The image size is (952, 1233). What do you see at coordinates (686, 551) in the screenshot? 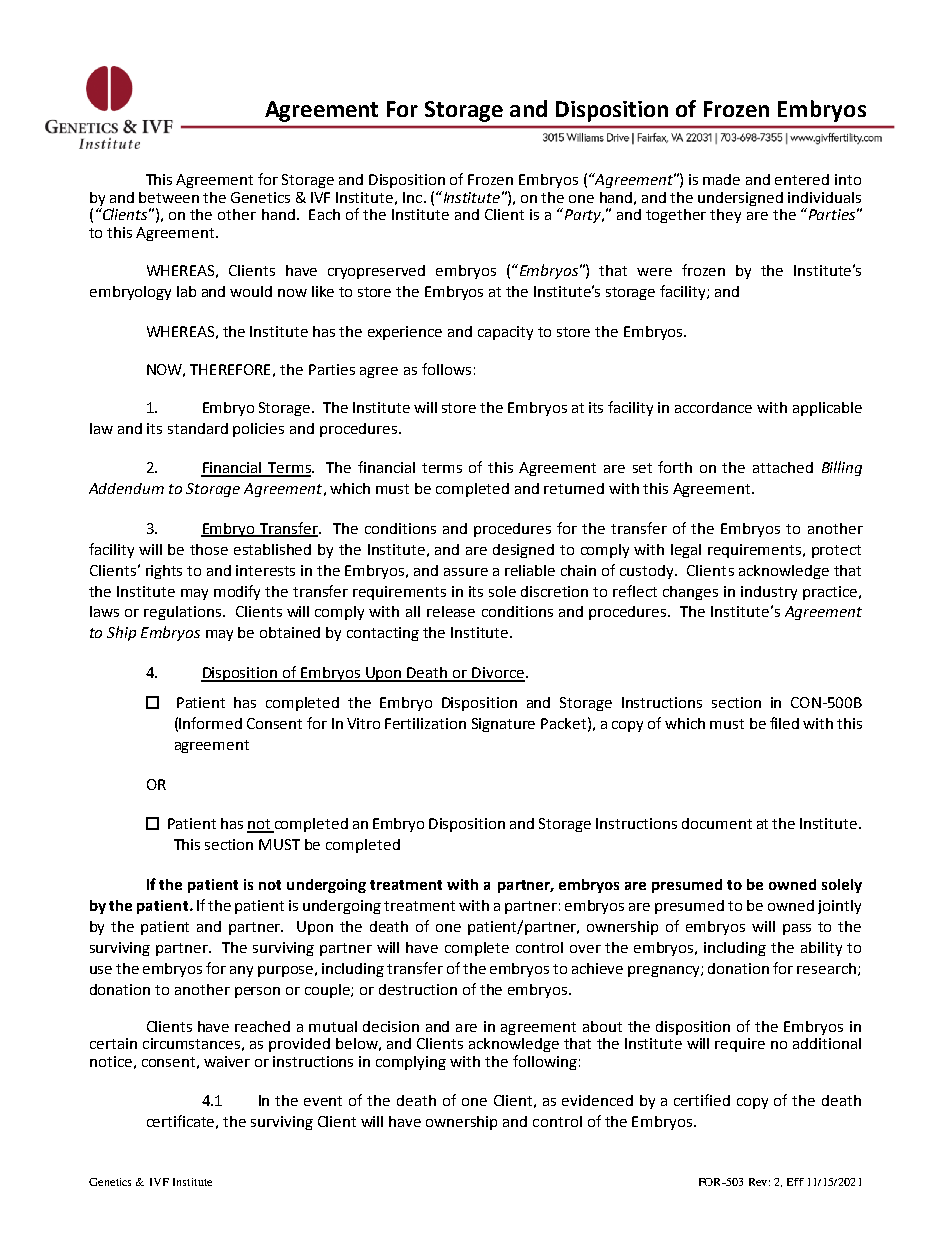
I see `legal` at bounding box center [686, 551].
